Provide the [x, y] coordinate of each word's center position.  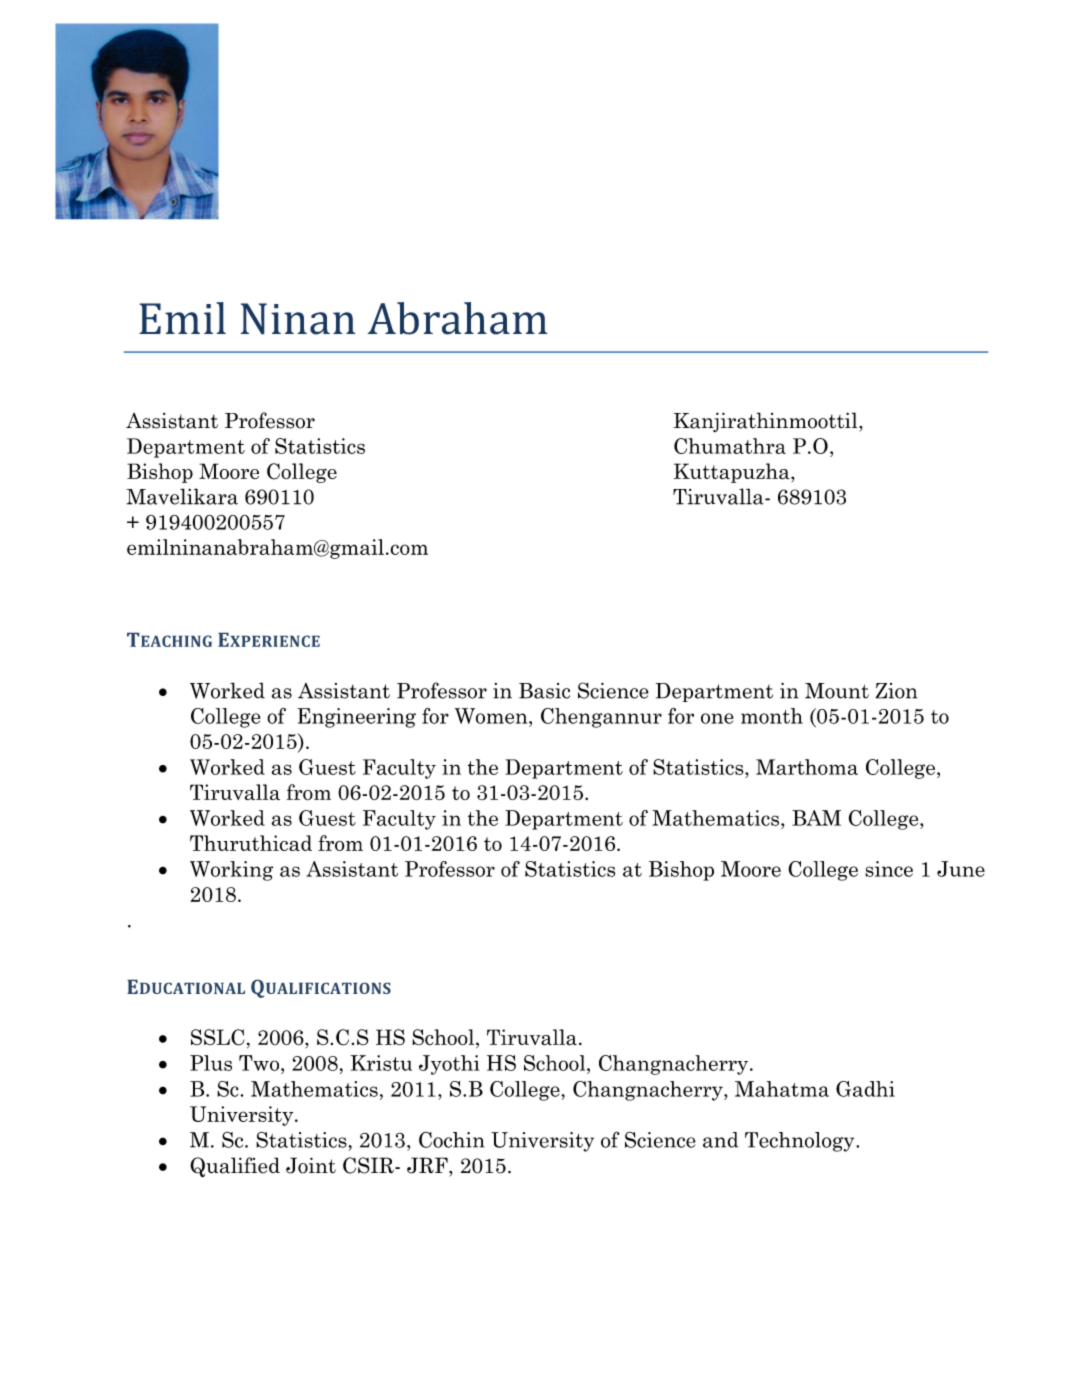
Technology [801, 1142]
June [961, 869]
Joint [311, 1165]
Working [231, 871]
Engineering [357, 718]
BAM [816, 818]
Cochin [452, 1140]
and [720, 1140]
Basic [544, 691]
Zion [897, 691]
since [889, 869]
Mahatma [782, 1089]
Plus [211, 1063]
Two [260, 1063]
